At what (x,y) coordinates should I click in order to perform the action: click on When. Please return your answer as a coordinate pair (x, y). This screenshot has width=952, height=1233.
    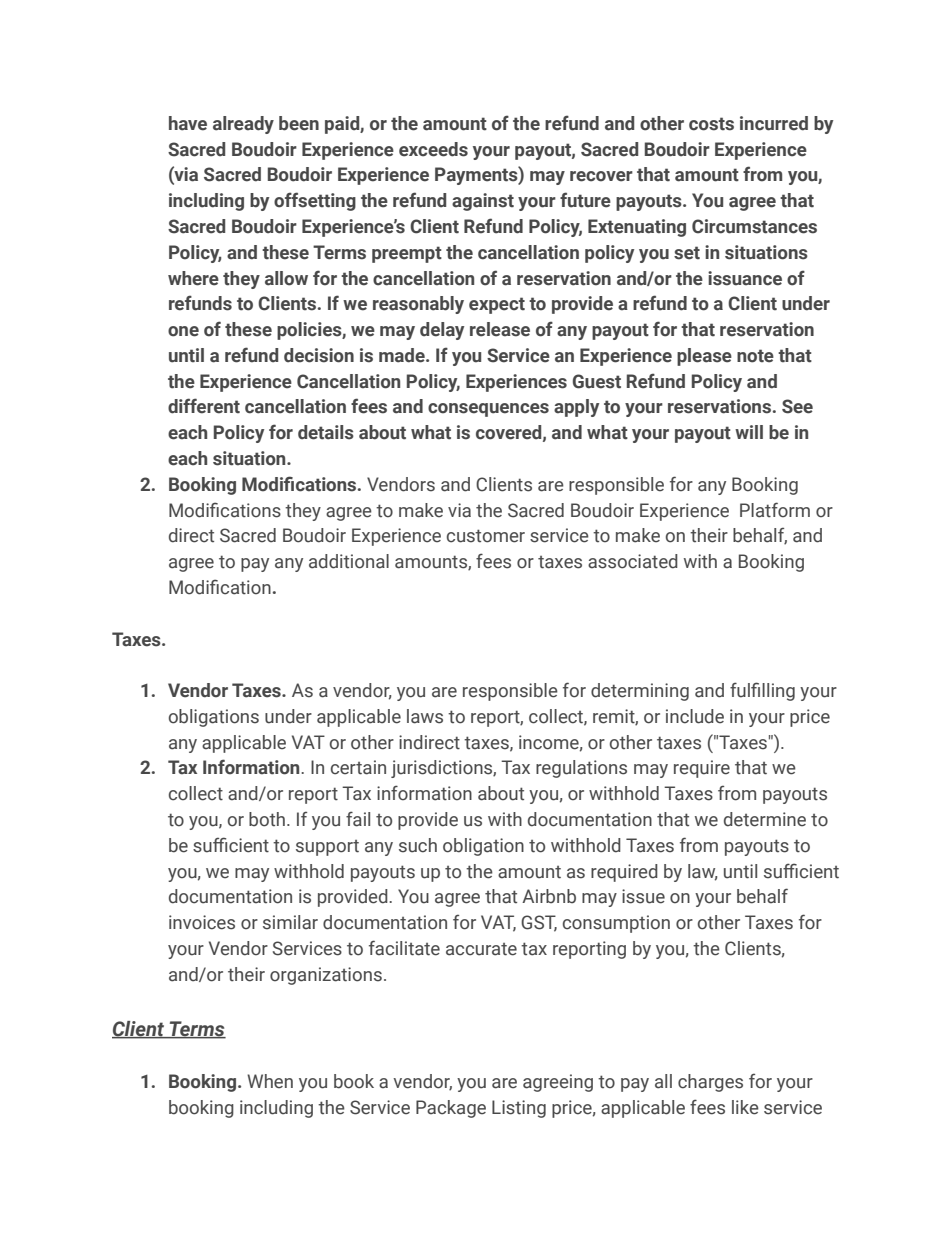
    Looking at the image, I should click on (270, 1081).
